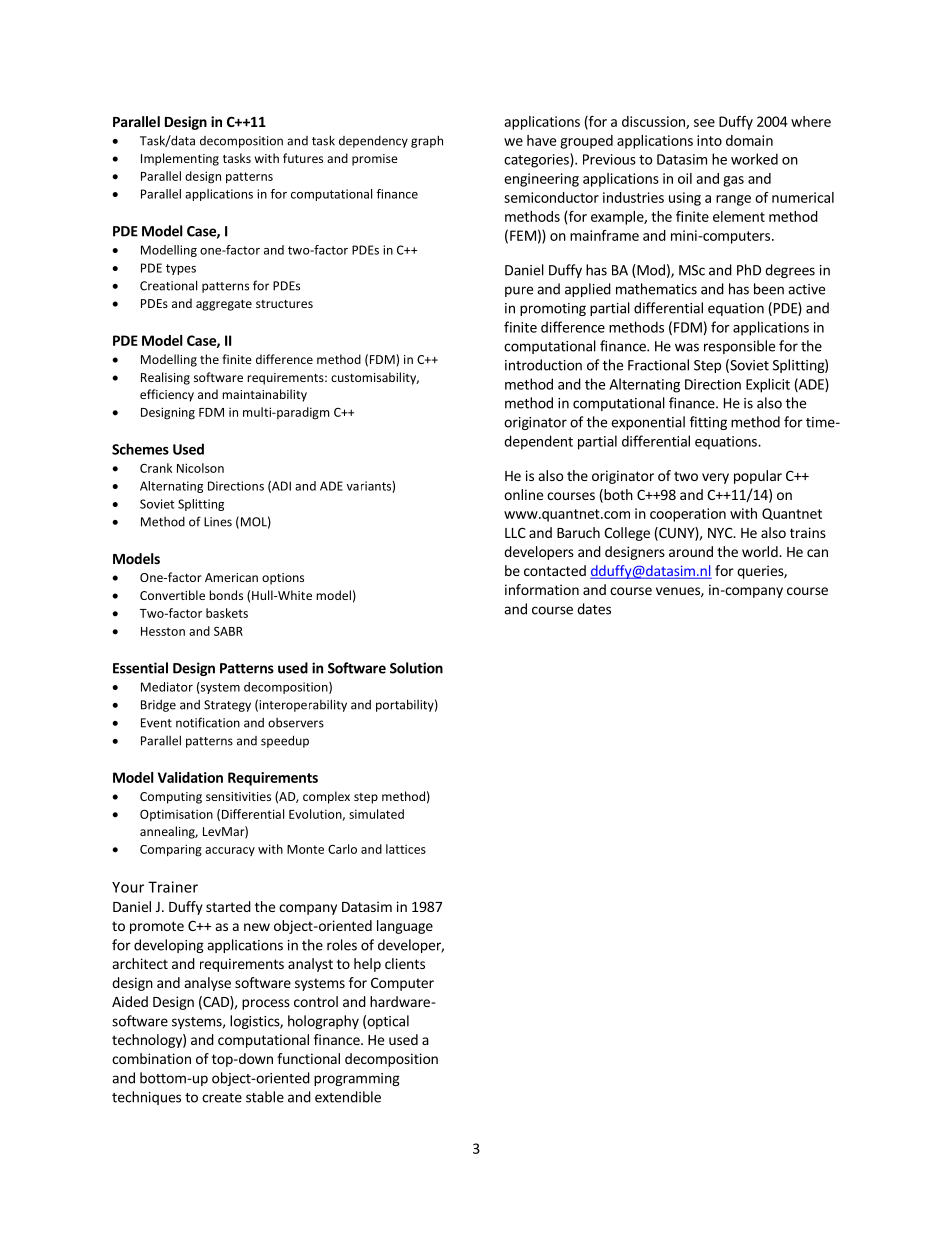 This image has width=952, height=1233. Describe the element at coordinates (542, 589) in the image. I see `information` at that location.
